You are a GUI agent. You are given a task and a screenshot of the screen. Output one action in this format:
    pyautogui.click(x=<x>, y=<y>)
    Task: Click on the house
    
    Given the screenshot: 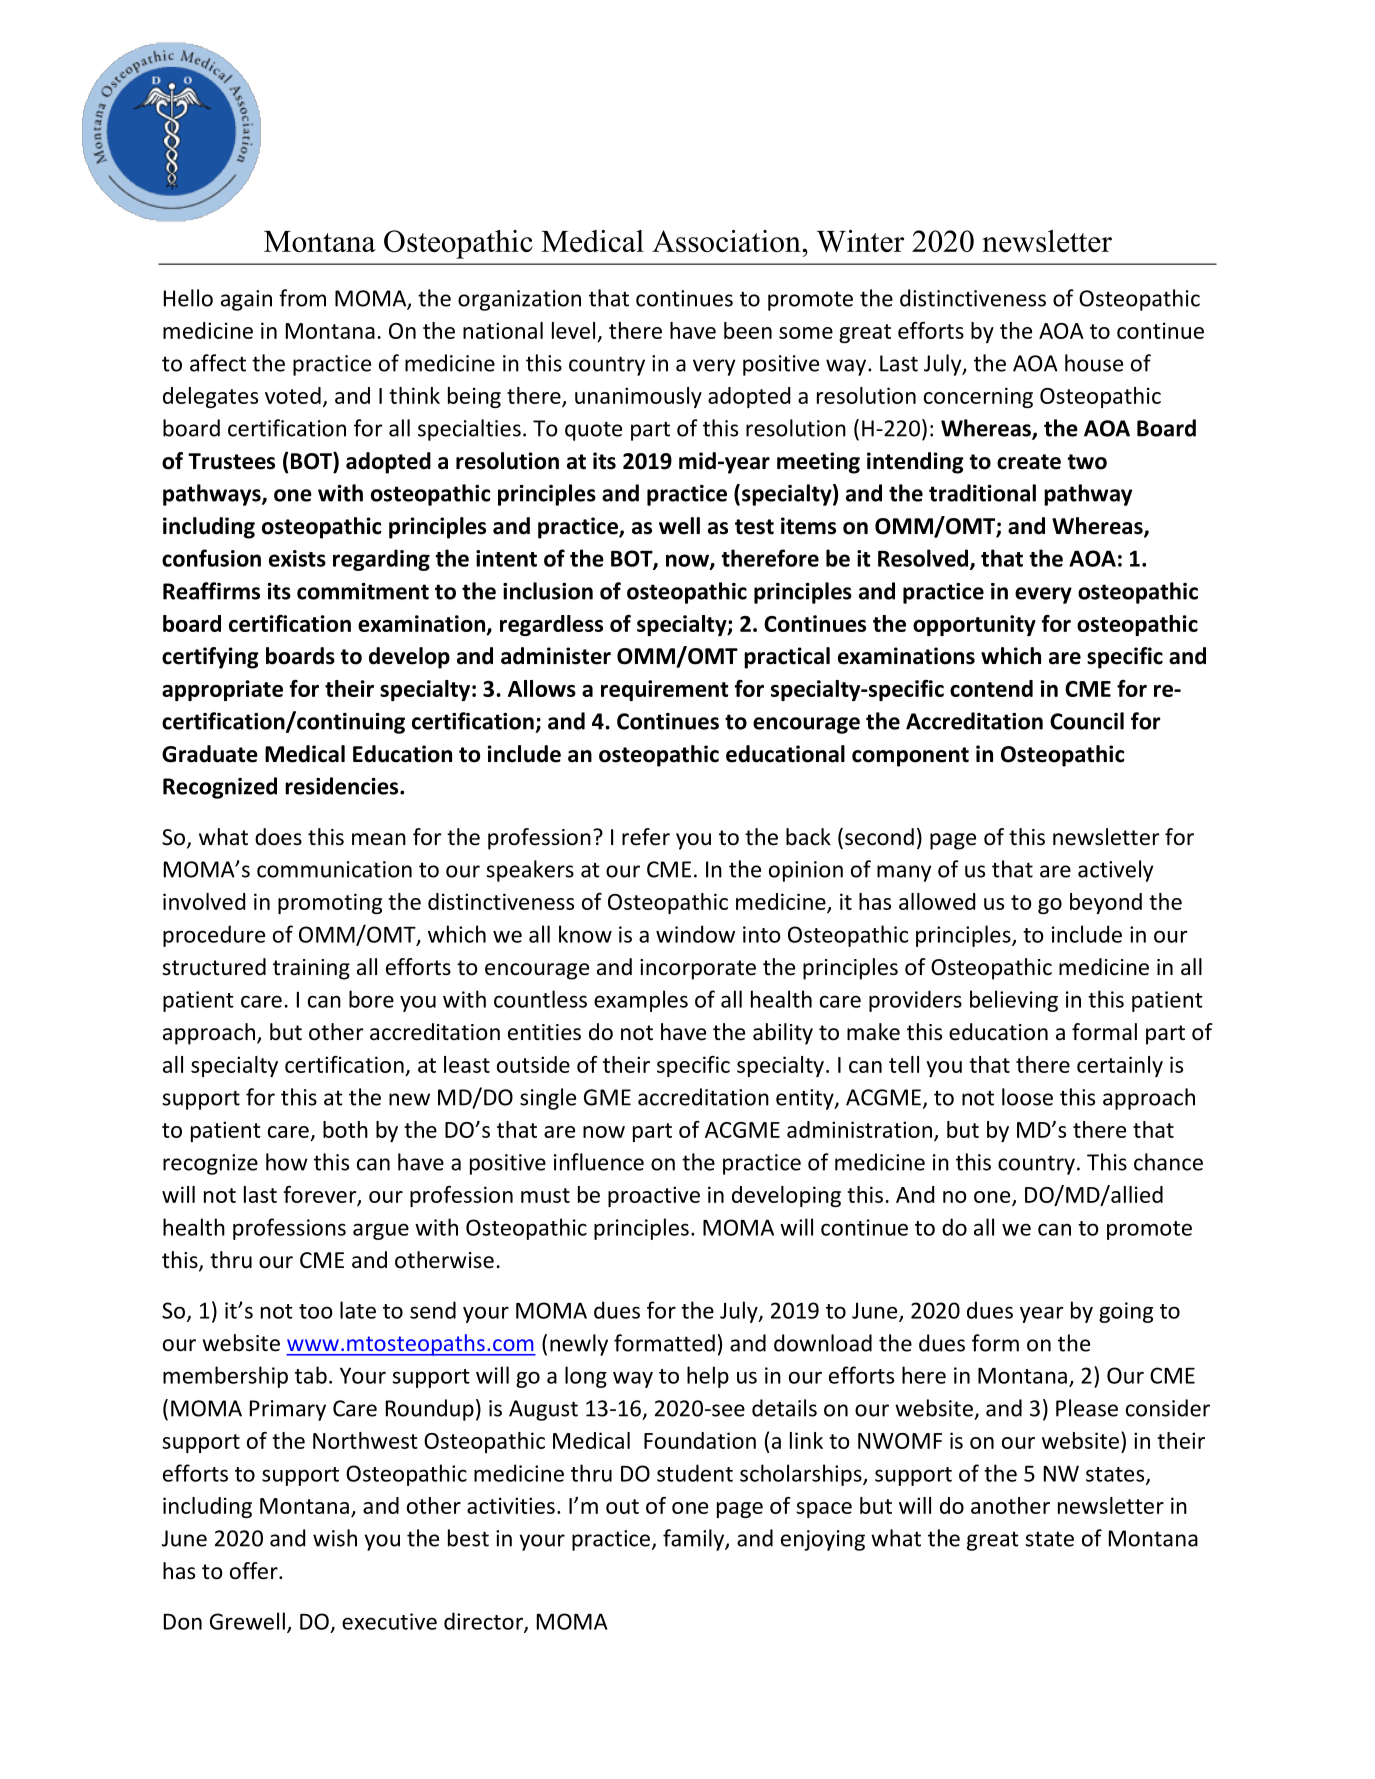 What is the action you would take?
    pyautogui.click(x=1094, y=363)
